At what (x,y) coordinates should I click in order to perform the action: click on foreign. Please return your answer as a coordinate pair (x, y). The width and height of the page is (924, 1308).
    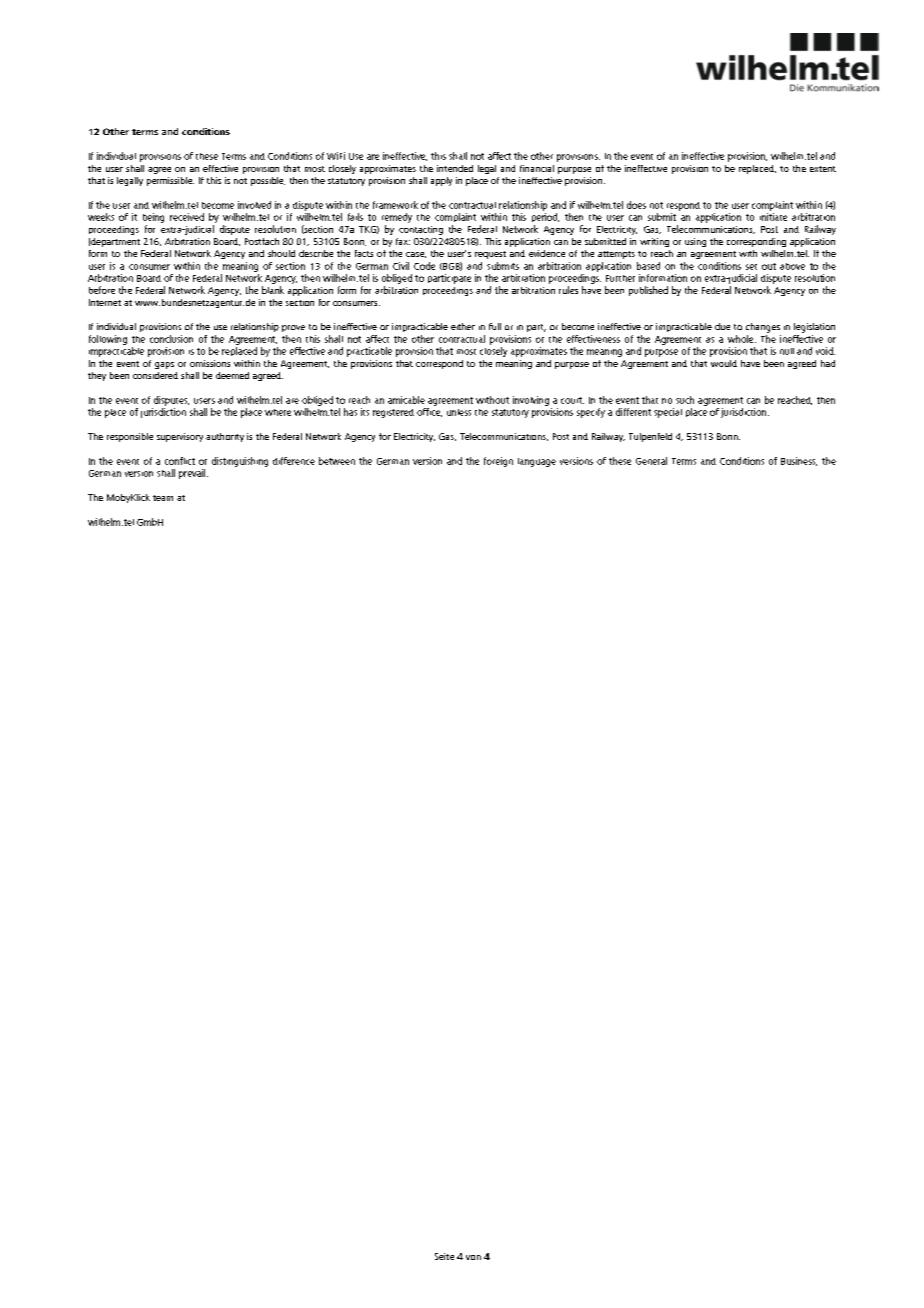
    Looking at the image, I should click on (498, 462).
